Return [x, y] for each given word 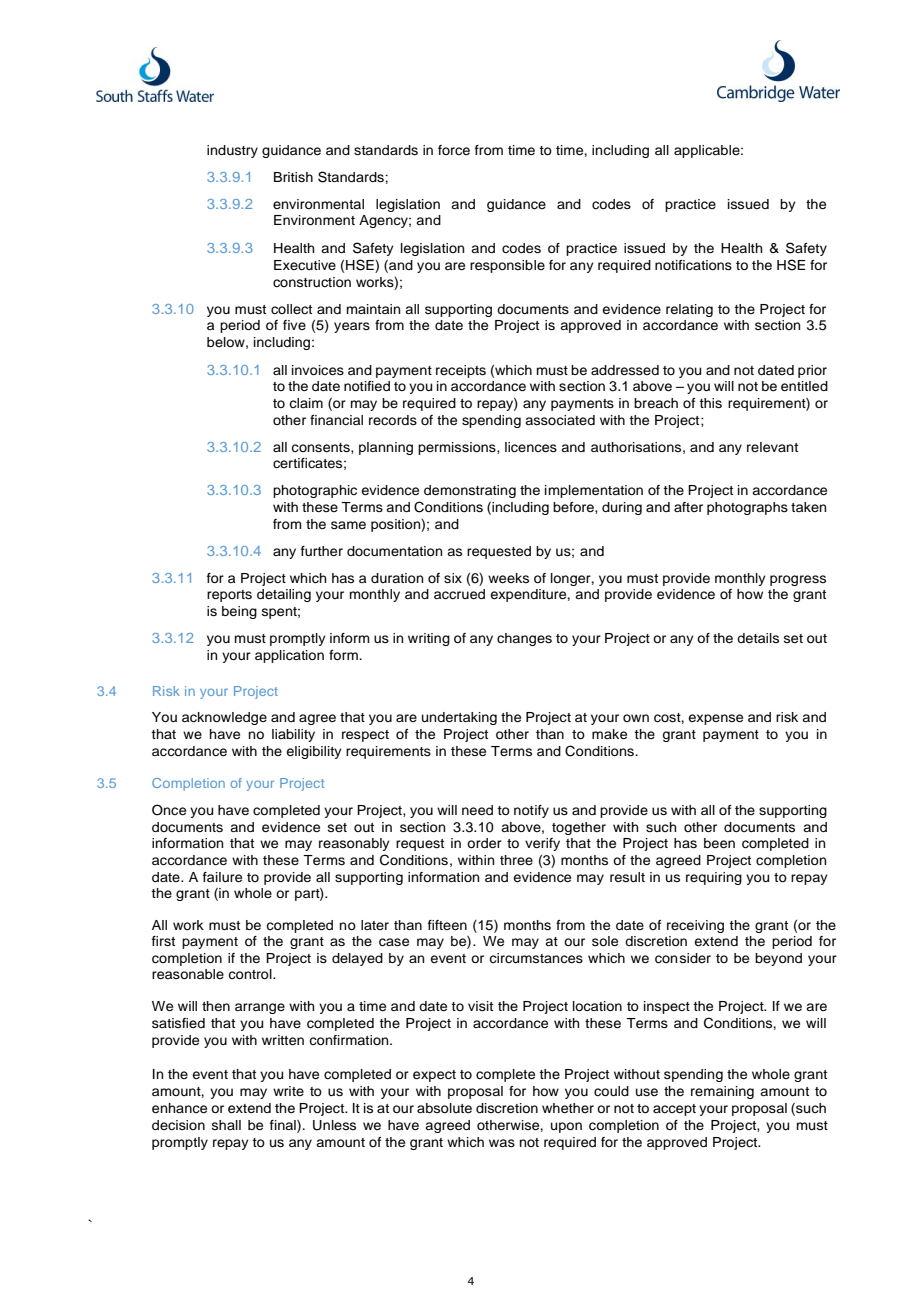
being [239, 612]
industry [232, 151]
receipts [461, 371]
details [758, 638]
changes [524, 639]
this [710, 403]
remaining [722, 1092]
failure [222, 877]
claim [306, 403]
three [516, 860]
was [502, 1143]
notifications [693, 265]
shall [226, 1125]
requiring [714, 878]
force [454, 150]
